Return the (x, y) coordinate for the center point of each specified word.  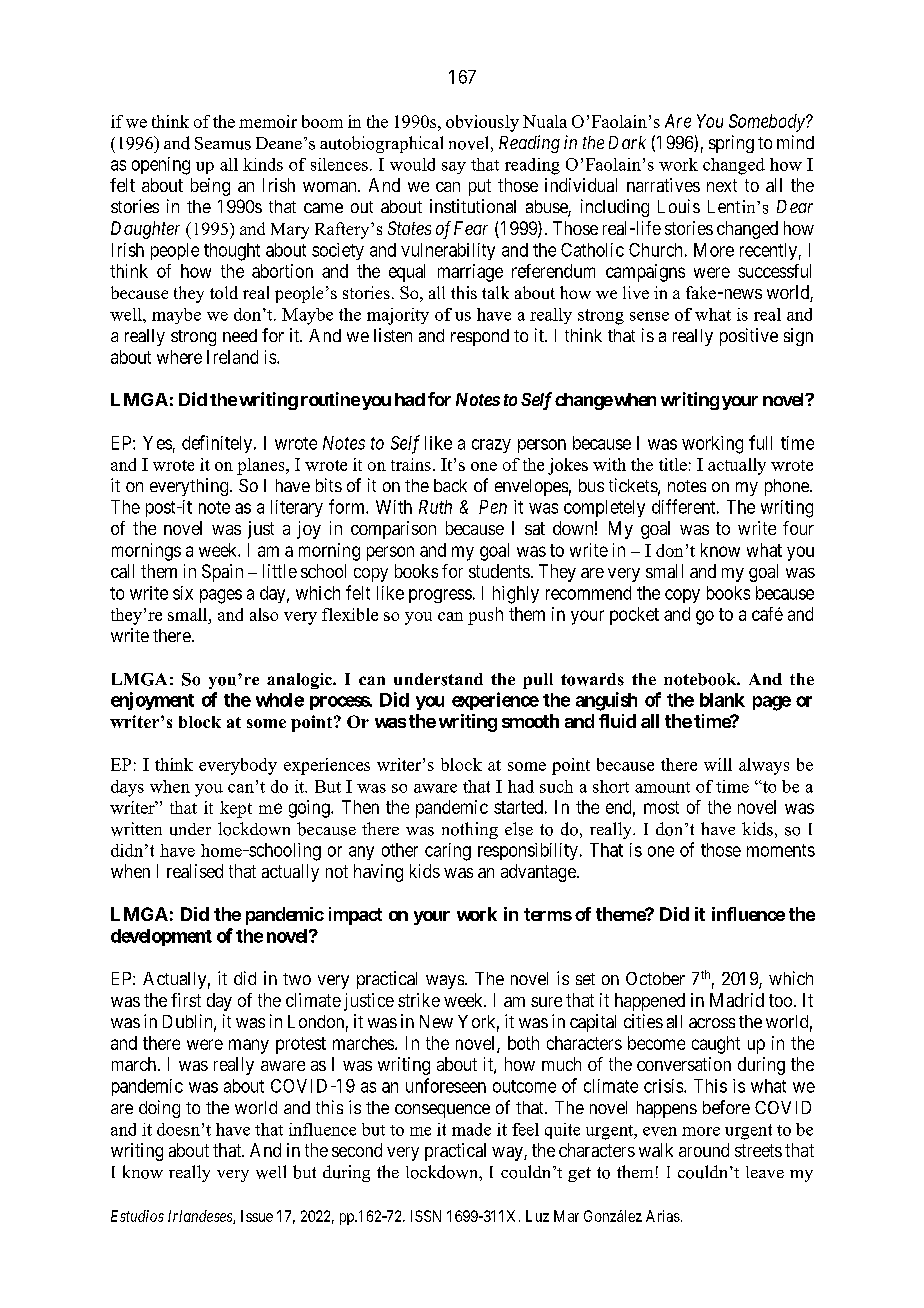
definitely (218, 444)
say (454, 168)
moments (781, 850)
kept (236, 809)
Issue (257, 1216)
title (673, 464)
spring (731, 144)
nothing (470, 830)
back (450, 485)
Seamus (223, 143)
